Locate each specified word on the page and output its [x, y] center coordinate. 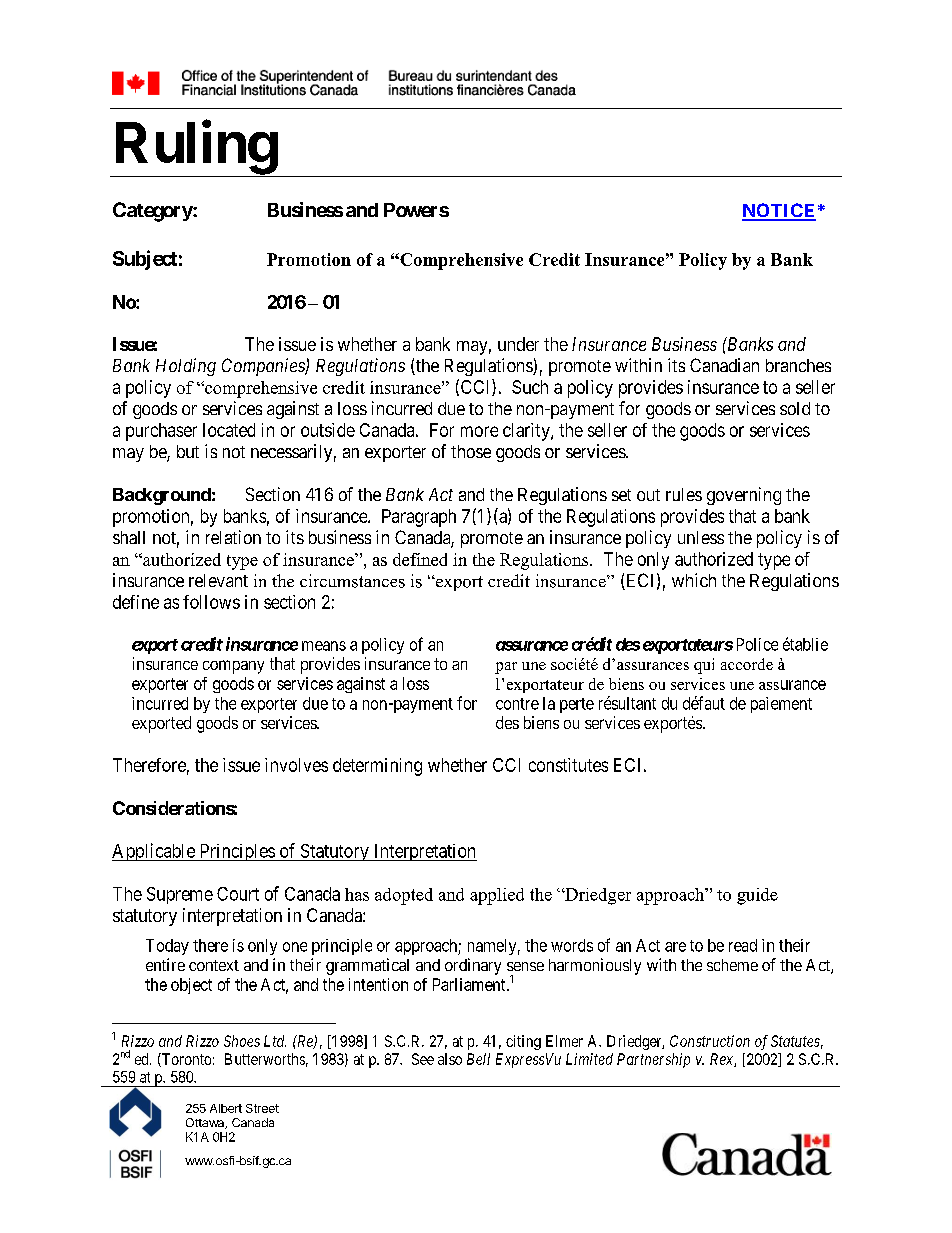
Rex [722, 1060]
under [518, 344]
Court [238, 894]
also [450, 1059]
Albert [226, 1108]
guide [757, 896]
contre [517, 704]
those [471, 451]
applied [497, 896]
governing [744, 496]
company [233, 667]
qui [704, 666]
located [229, 430]
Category [153, 212]
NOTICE [779, 211]
